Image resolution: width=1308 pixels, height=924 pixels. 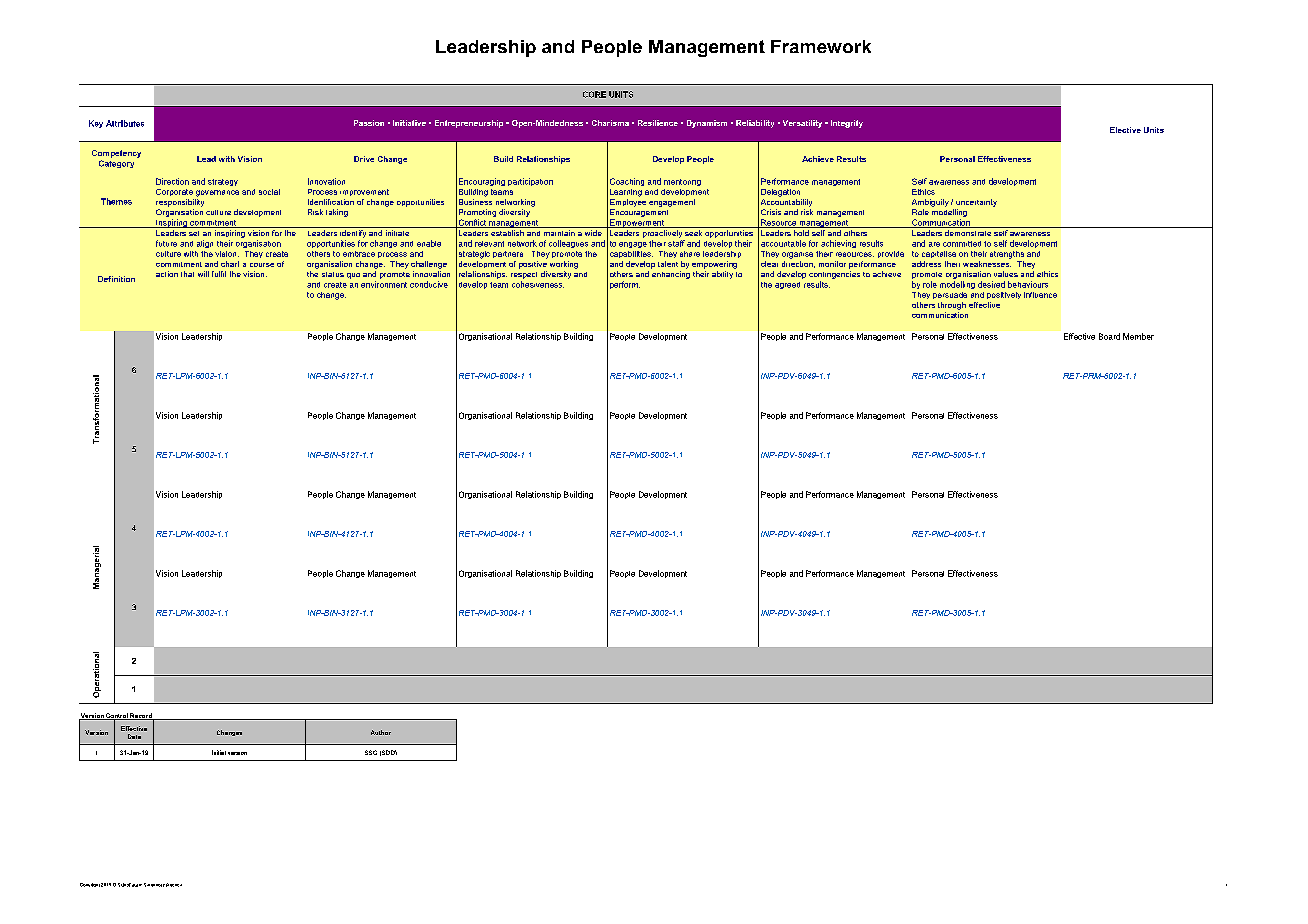 What do you see at coordinates (125, 123) in the document?
I see `Attributes` at bounding box center [125, 123].
